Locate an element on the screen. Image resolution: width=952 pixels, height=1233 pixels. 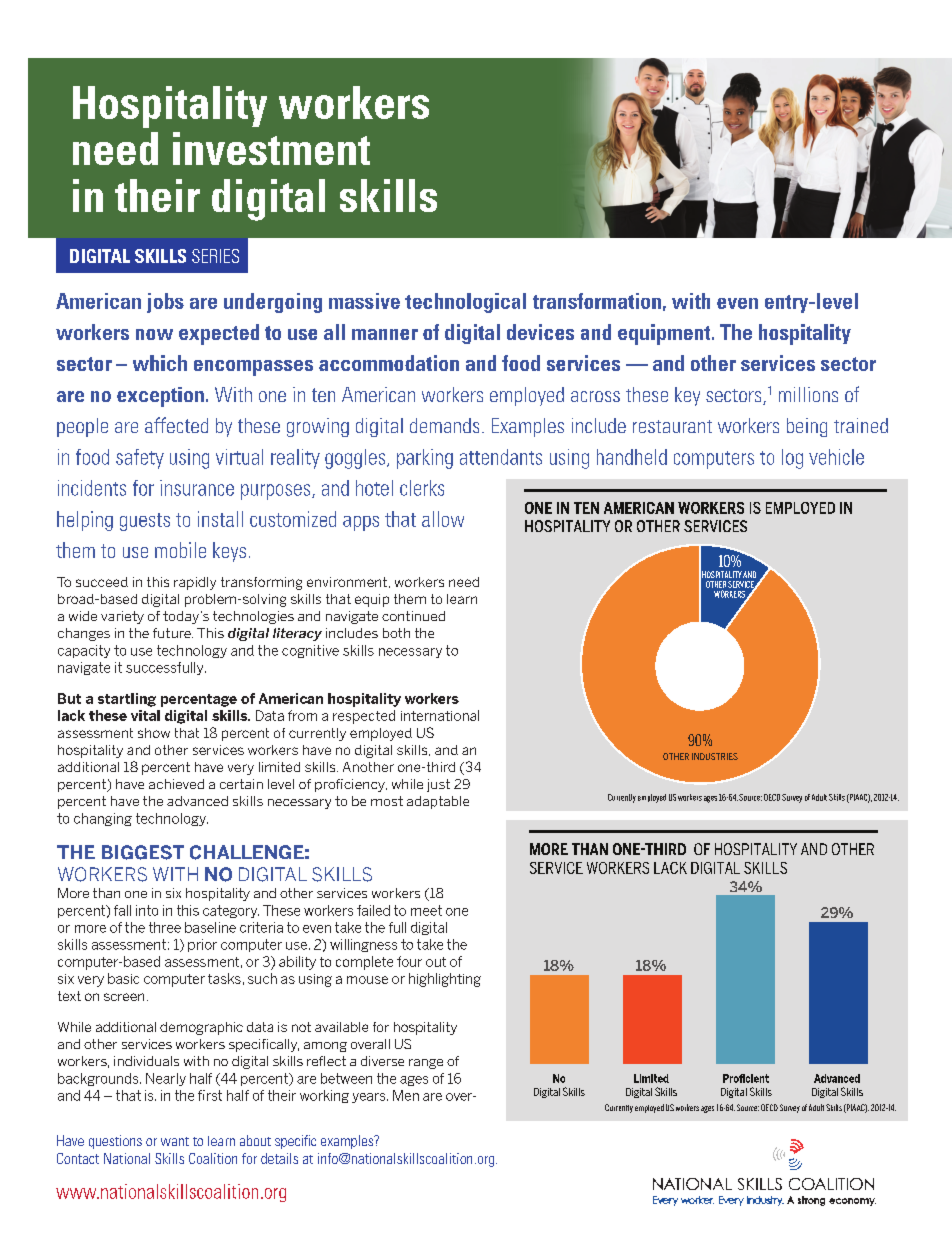
just is located at coordinates (438, 785).
